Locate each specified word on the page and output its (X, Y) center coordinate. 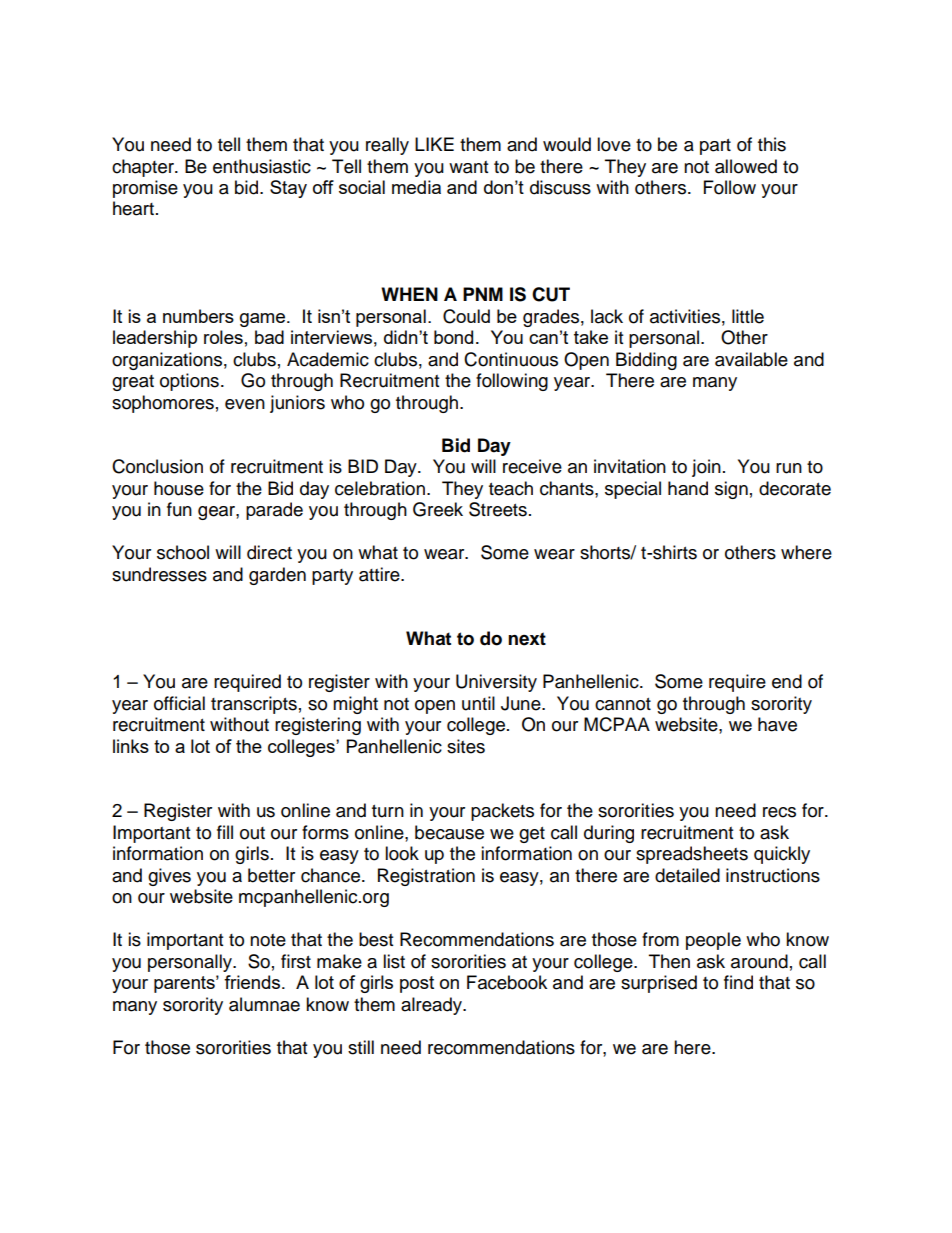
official (179, 703)
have (777, 724)
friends (253, 982)
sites (466, 746)
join (706, 468)
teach (511, 488)
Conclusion (157, 466)
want (468, 167)
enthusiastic (262, 166)
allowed (746, 166)
